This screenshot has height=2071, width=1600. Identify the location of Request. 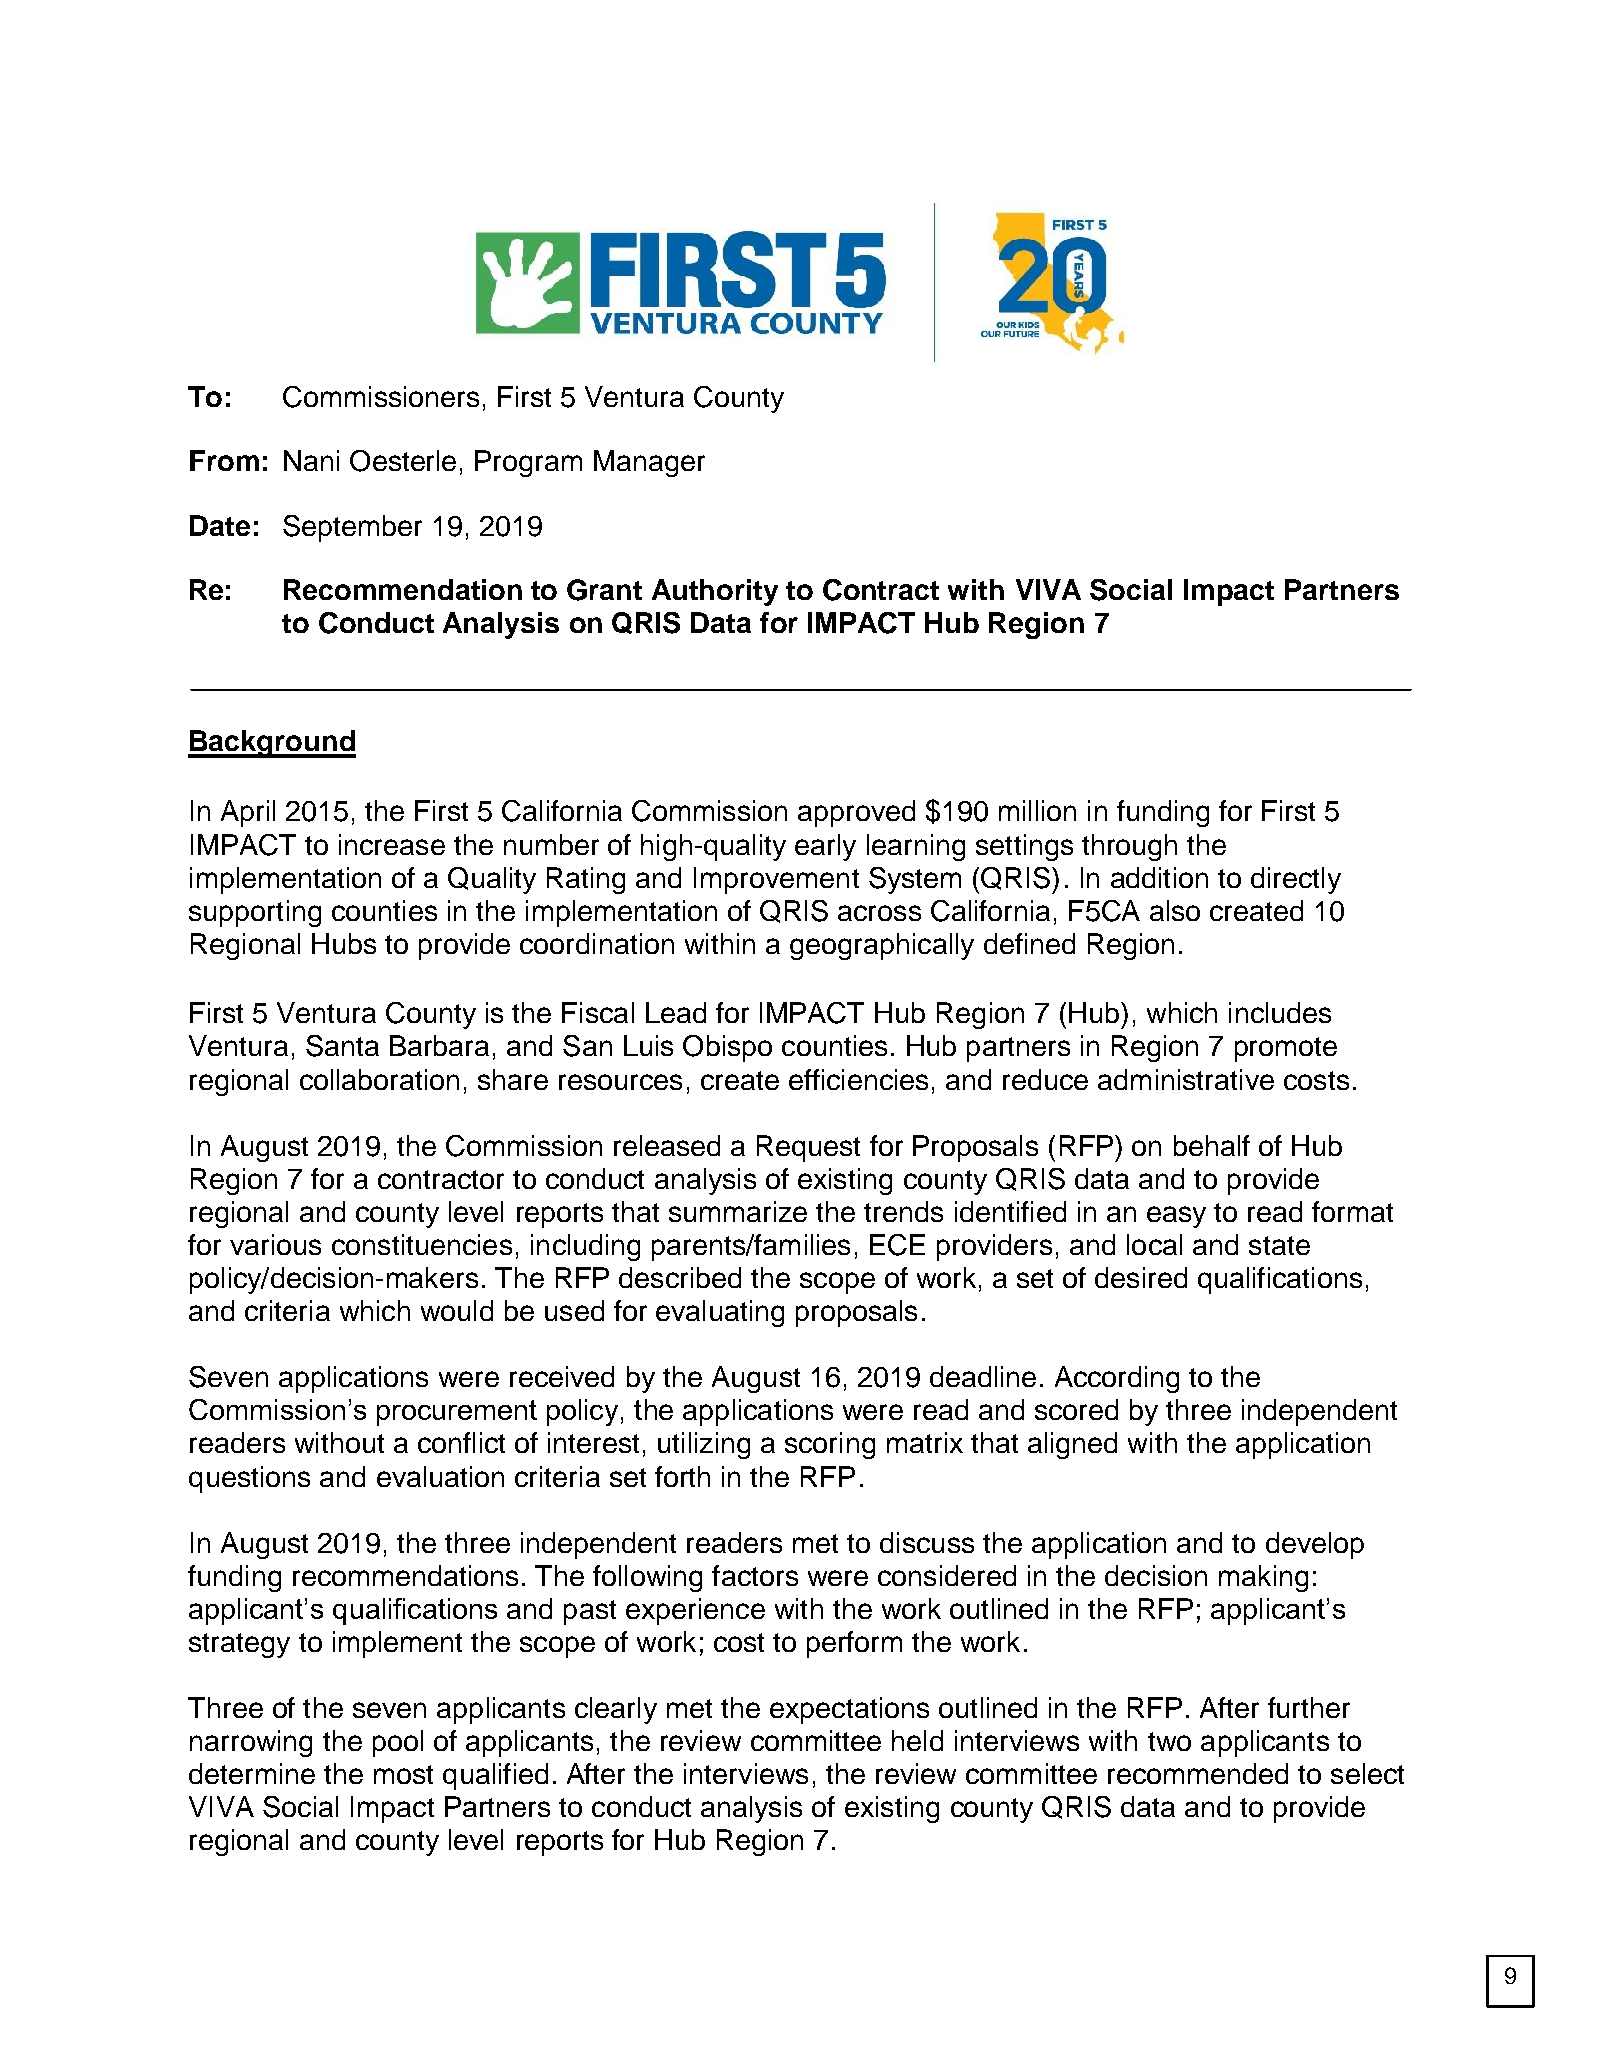
(808, 1148).
